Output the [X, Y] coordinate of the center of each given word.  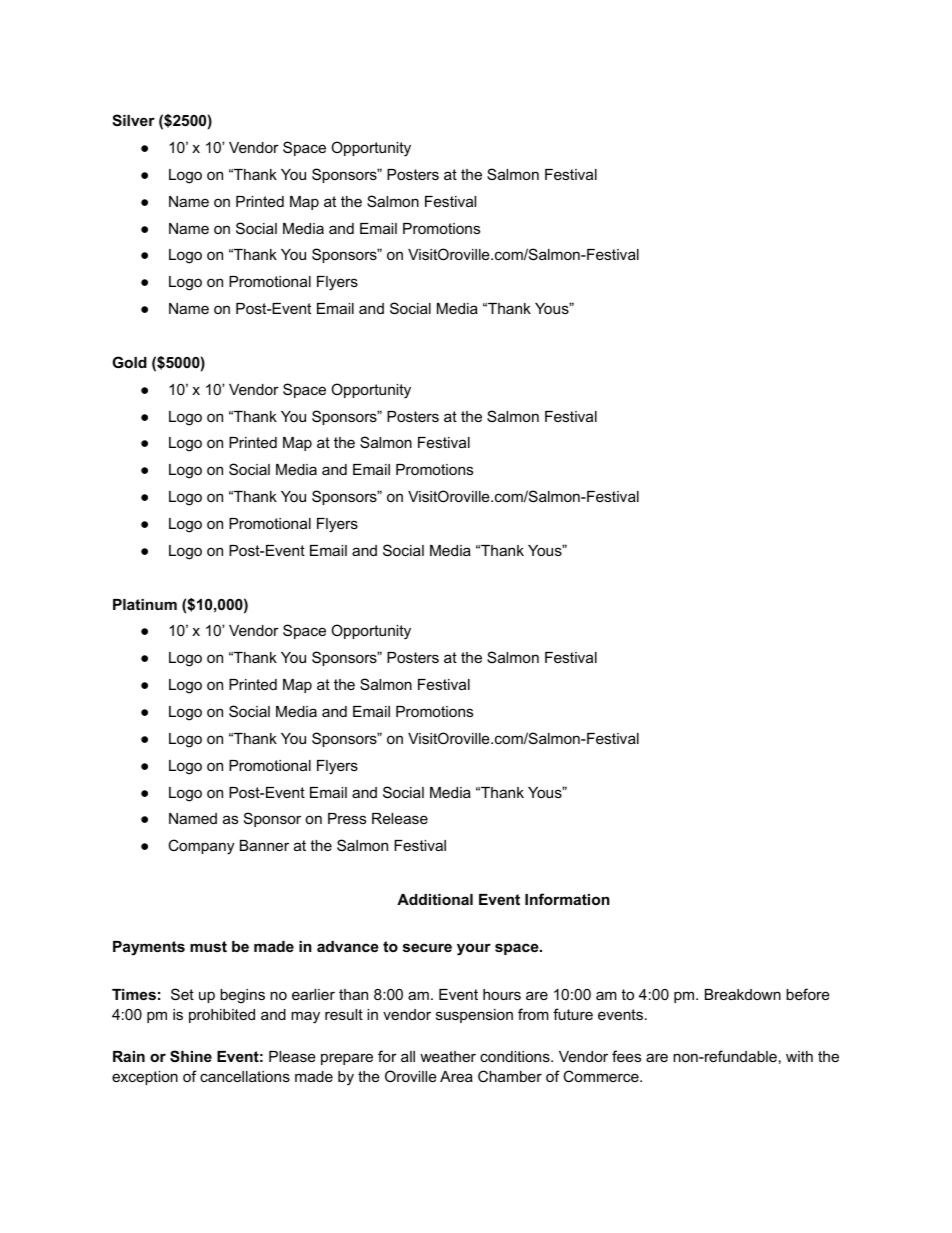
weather [448, 1056]
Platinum [145, 604]
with [799, 1056]
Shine [191, 1056]
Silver [133, 120]
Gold [129, 362]
